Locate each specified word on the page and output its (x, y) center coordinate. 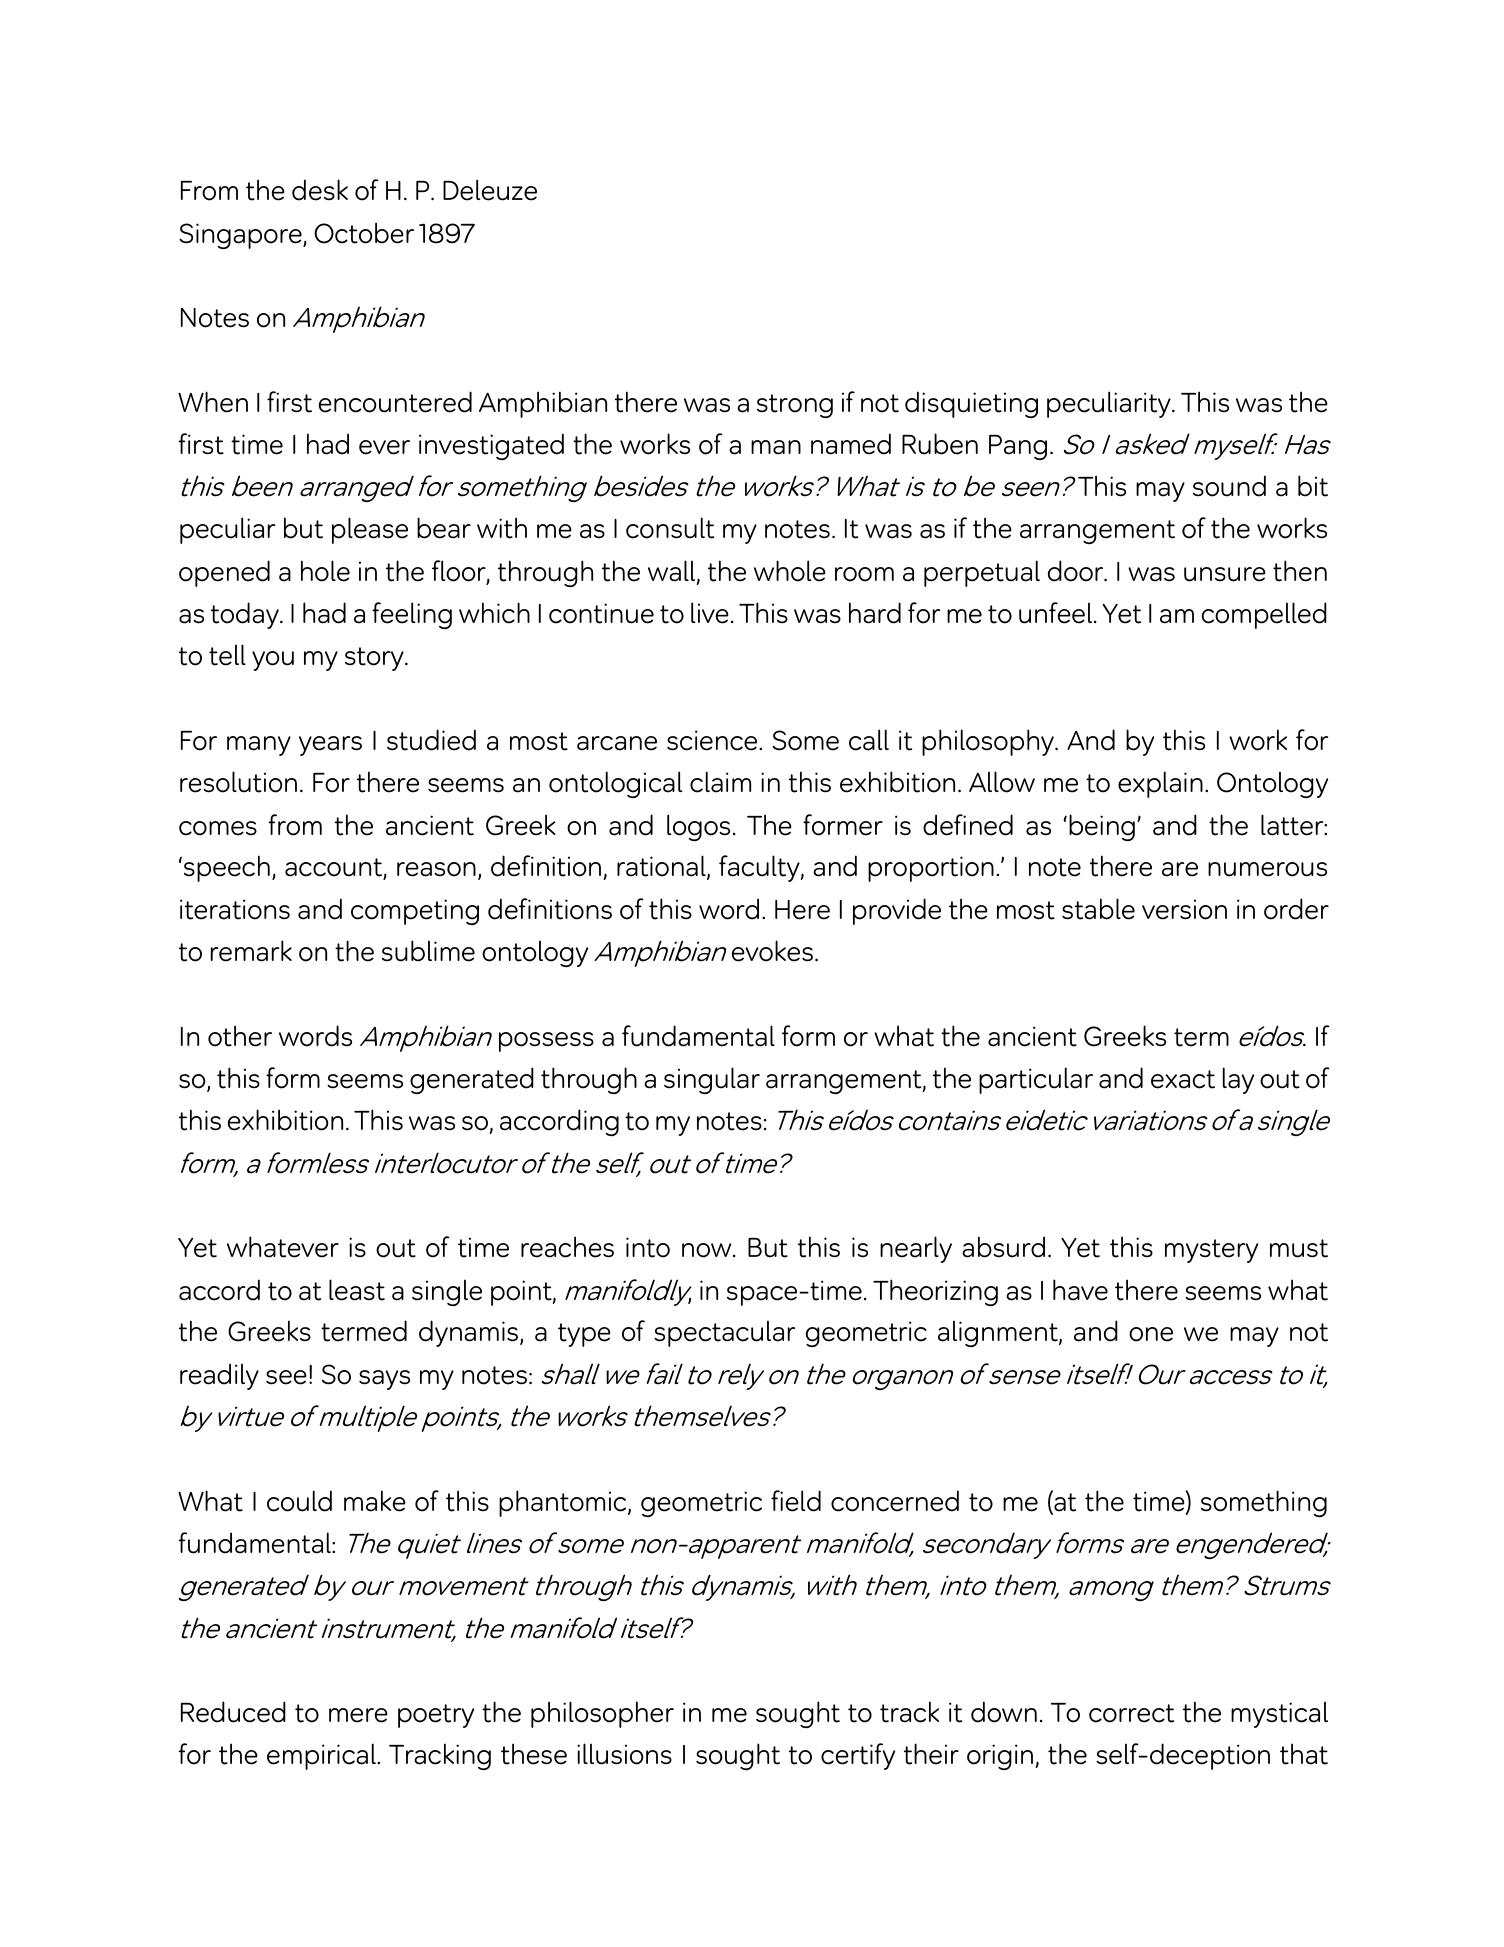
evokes (772, 951)
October (364, 233)
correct (1131, 1713)
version (1184, 909)
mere (358, 1715)
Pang (1018, 447)
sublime (428, 951)
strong (795, 406)
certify (858, 1756)
